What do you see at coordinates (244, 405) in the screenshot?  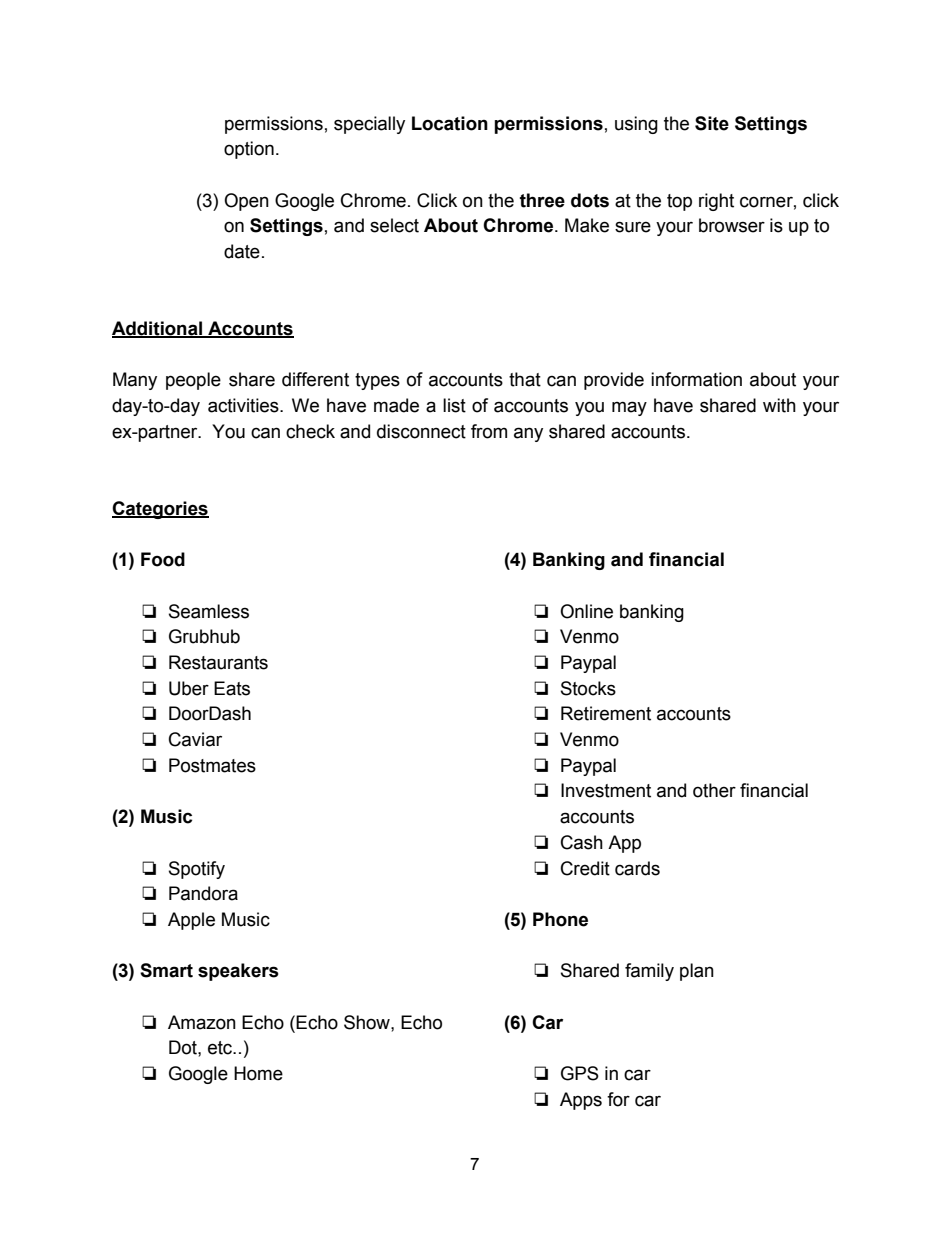 I see `activities` at bounding box center [244, 405].
